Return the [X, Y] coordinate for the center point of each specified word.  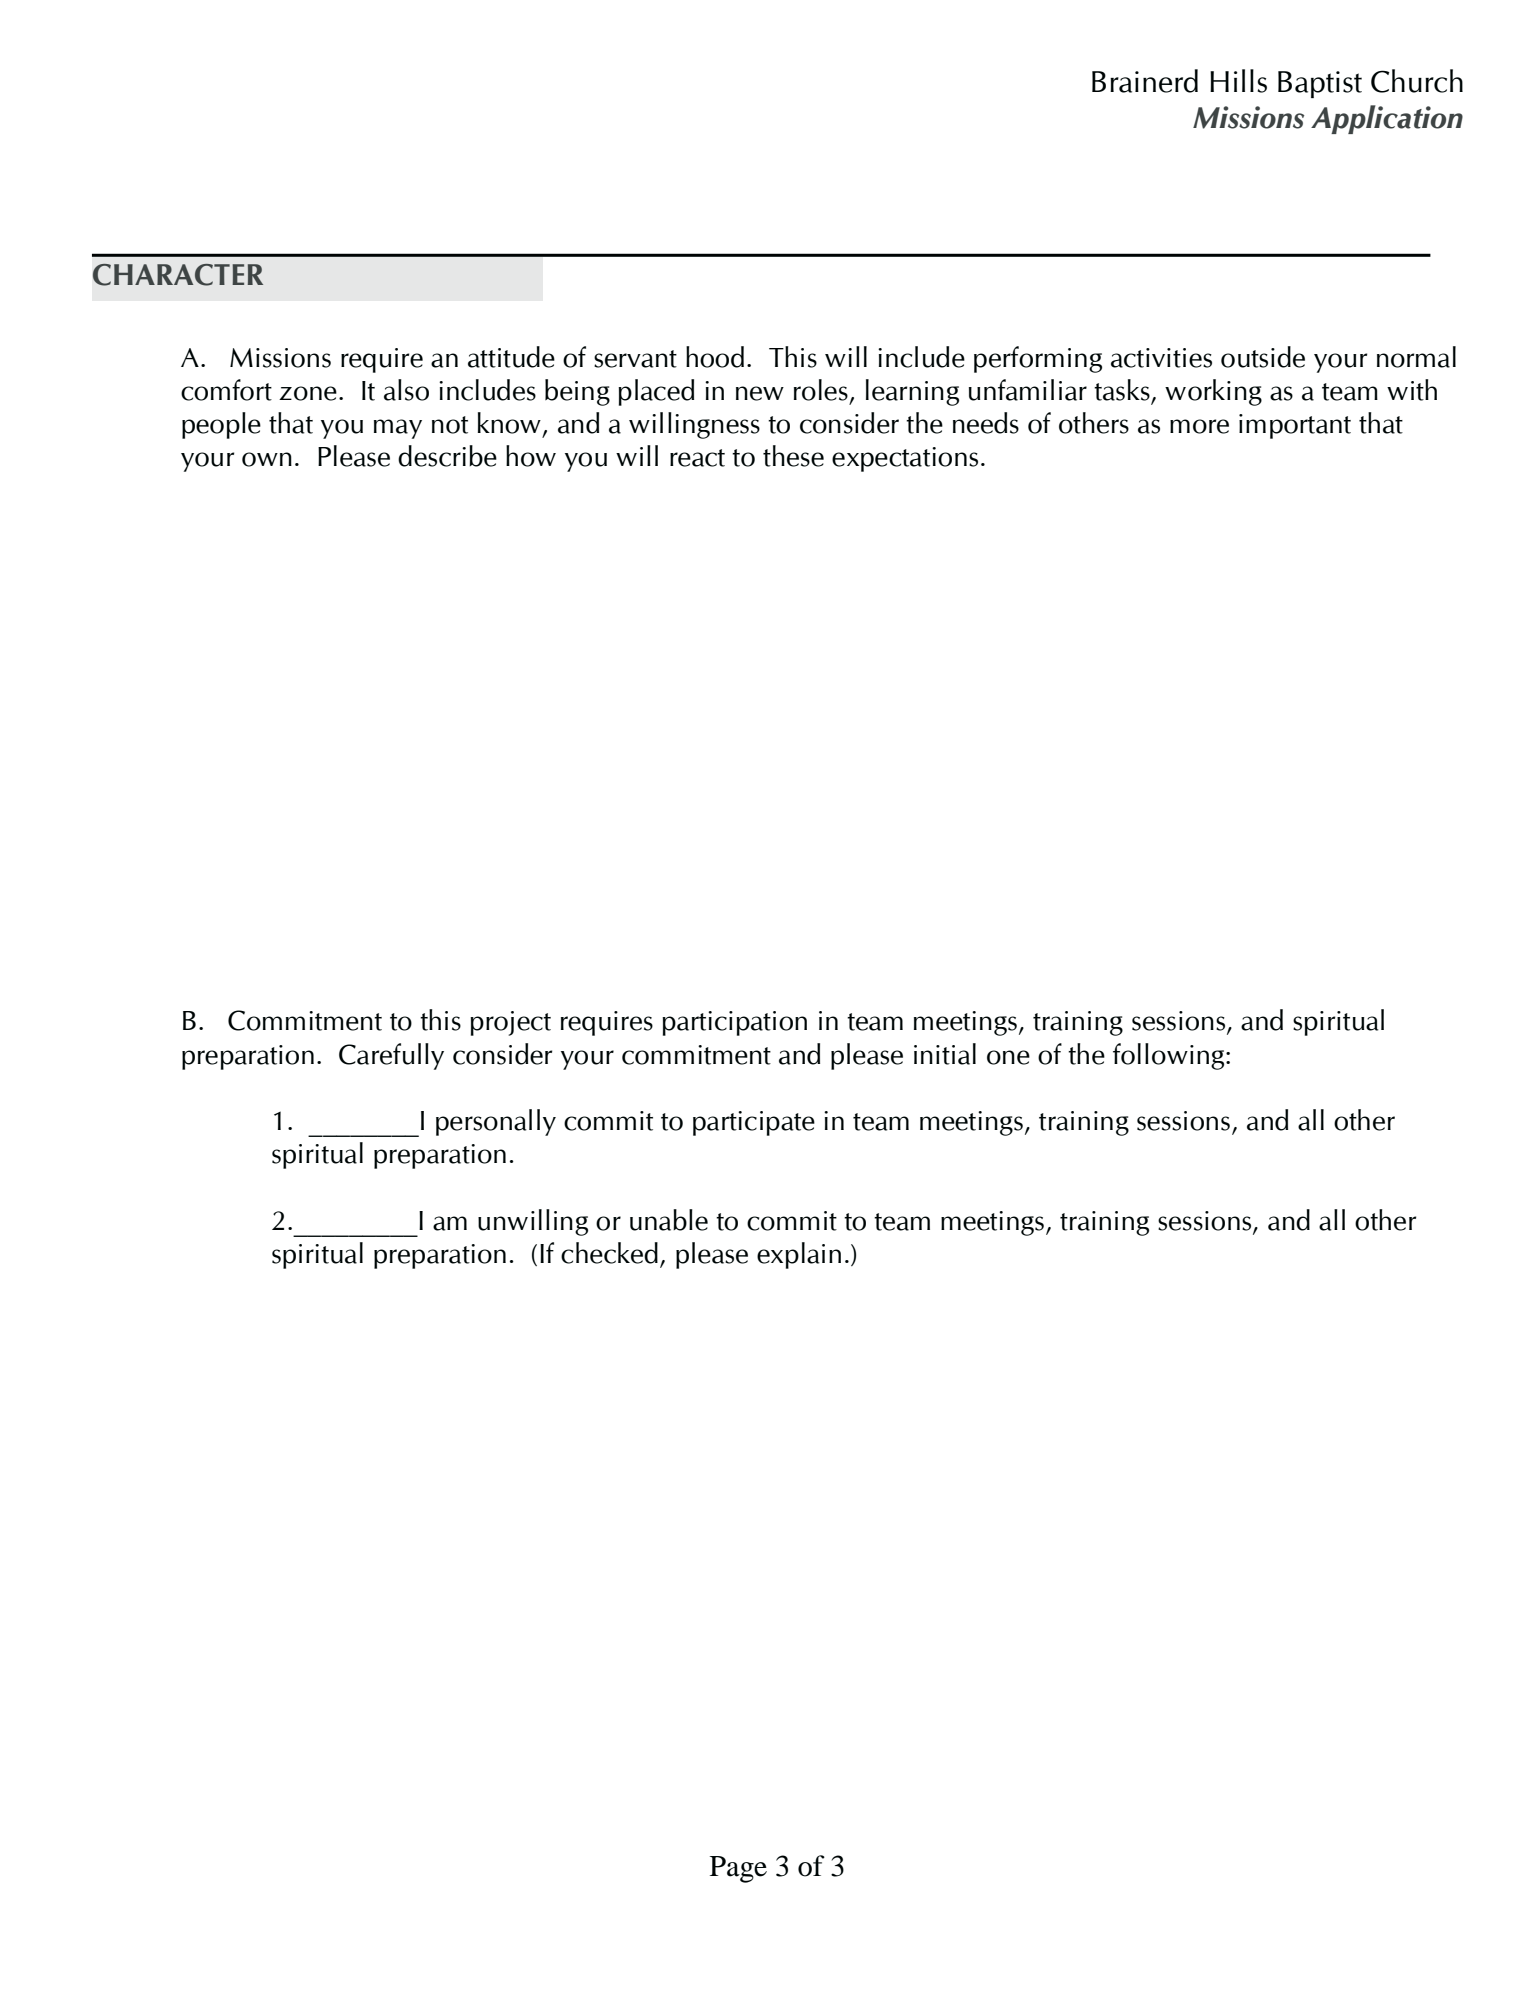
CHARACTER [178, 275]
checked [609, 1253]
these [793, 456]
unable [669, 1220]
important [1295, 426]
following [1170, 1056]
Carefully [391, 1056]
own [267, 459]
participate [754, 1123]
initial [945, 1054]
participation [734, 1023]
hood [715, 357]
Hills [1238, 81]
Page [738, 1869]
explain [799, 1255]
